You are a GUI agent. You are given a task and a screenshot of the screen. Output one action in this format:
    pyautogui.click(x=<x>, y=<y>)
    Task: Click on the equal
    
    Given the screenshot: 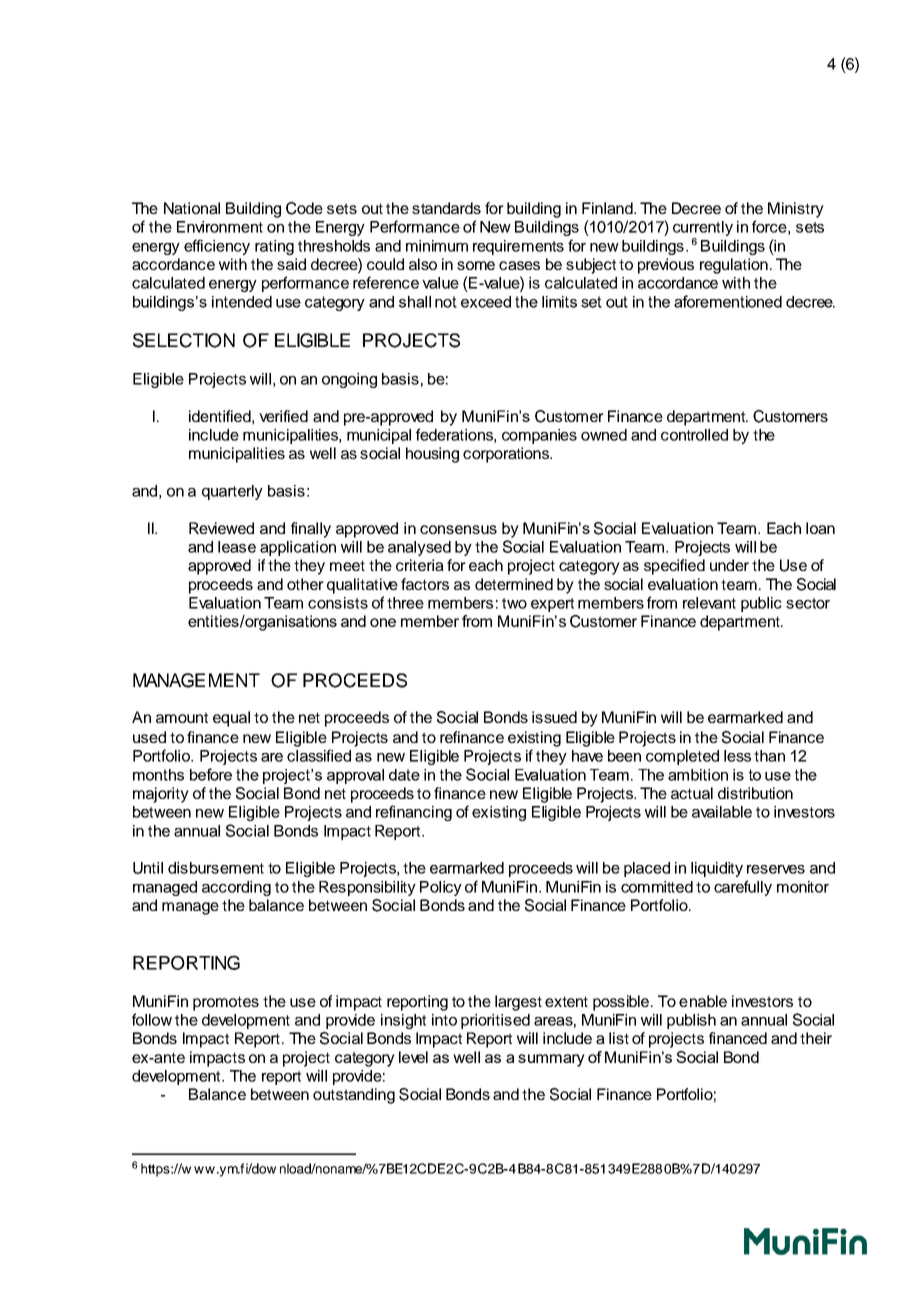 What is the action you would take?
    pyautogui.click(x=231, y=719)
